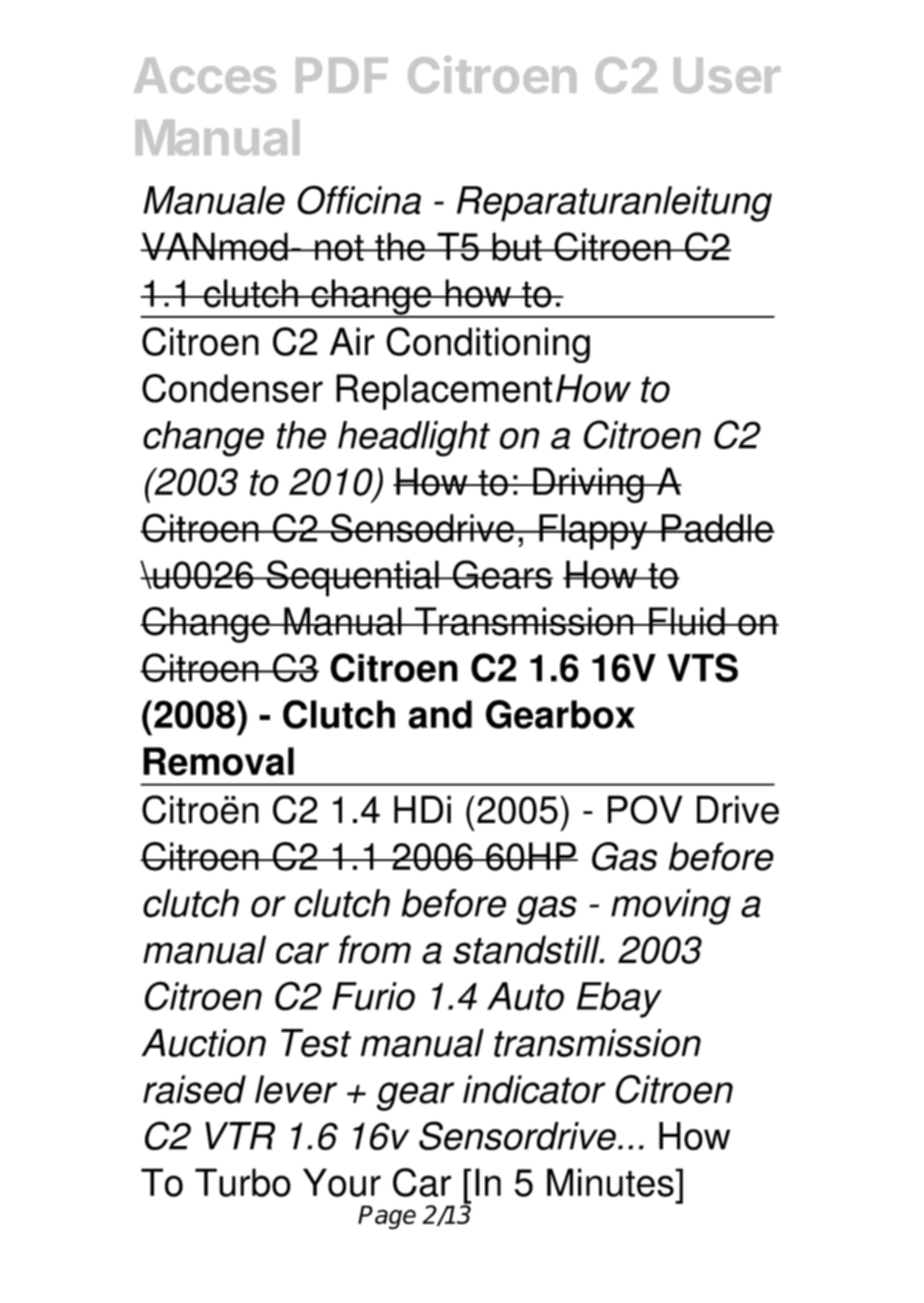 This document has height=1303, width=924. What do you see at coordinates (488, 345) in the document?
I see `Conditioning` at bounding box center [488, 345].
